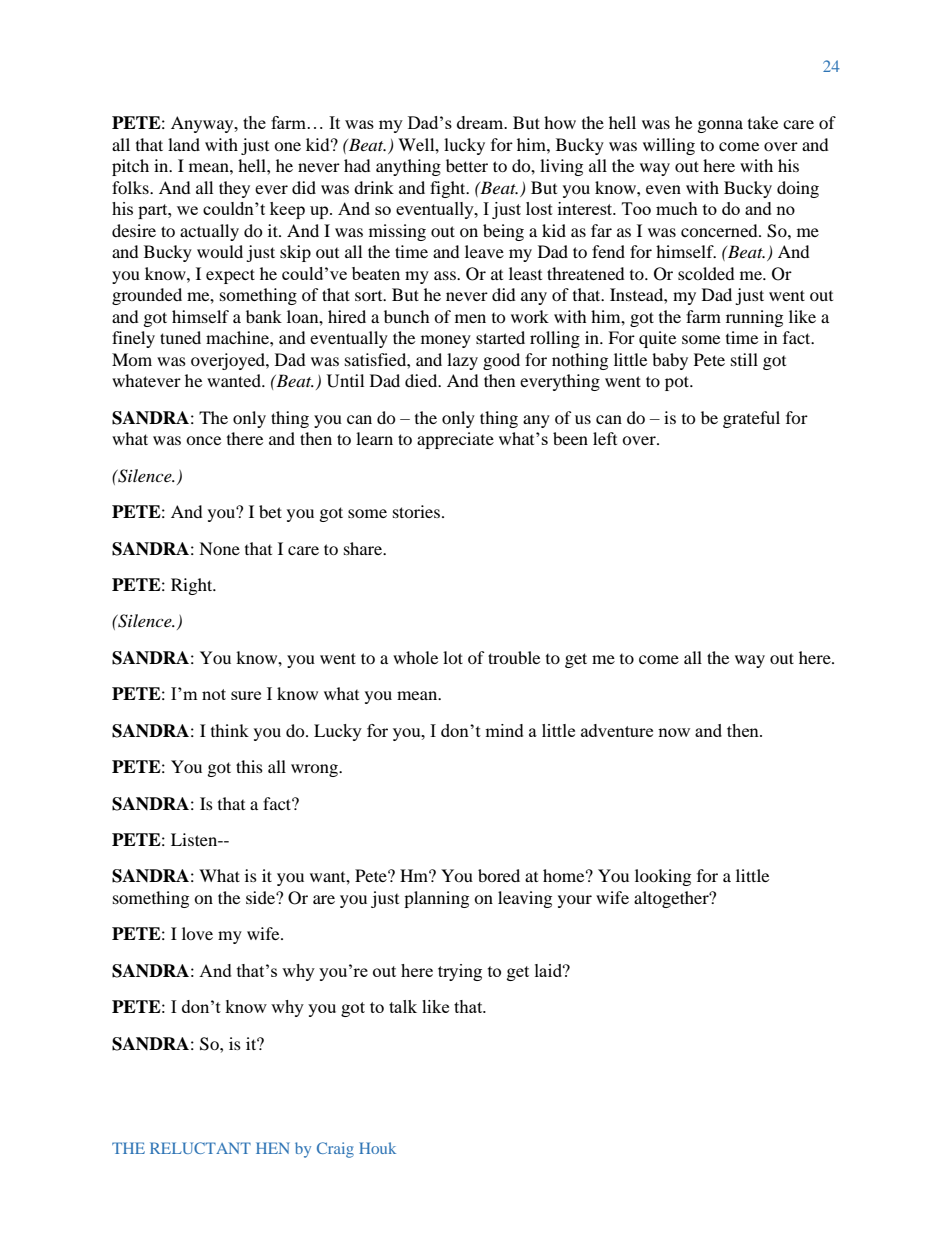 The width and height of the screenshot is (952, 1233). I want to click on still, so click(744, 359).
